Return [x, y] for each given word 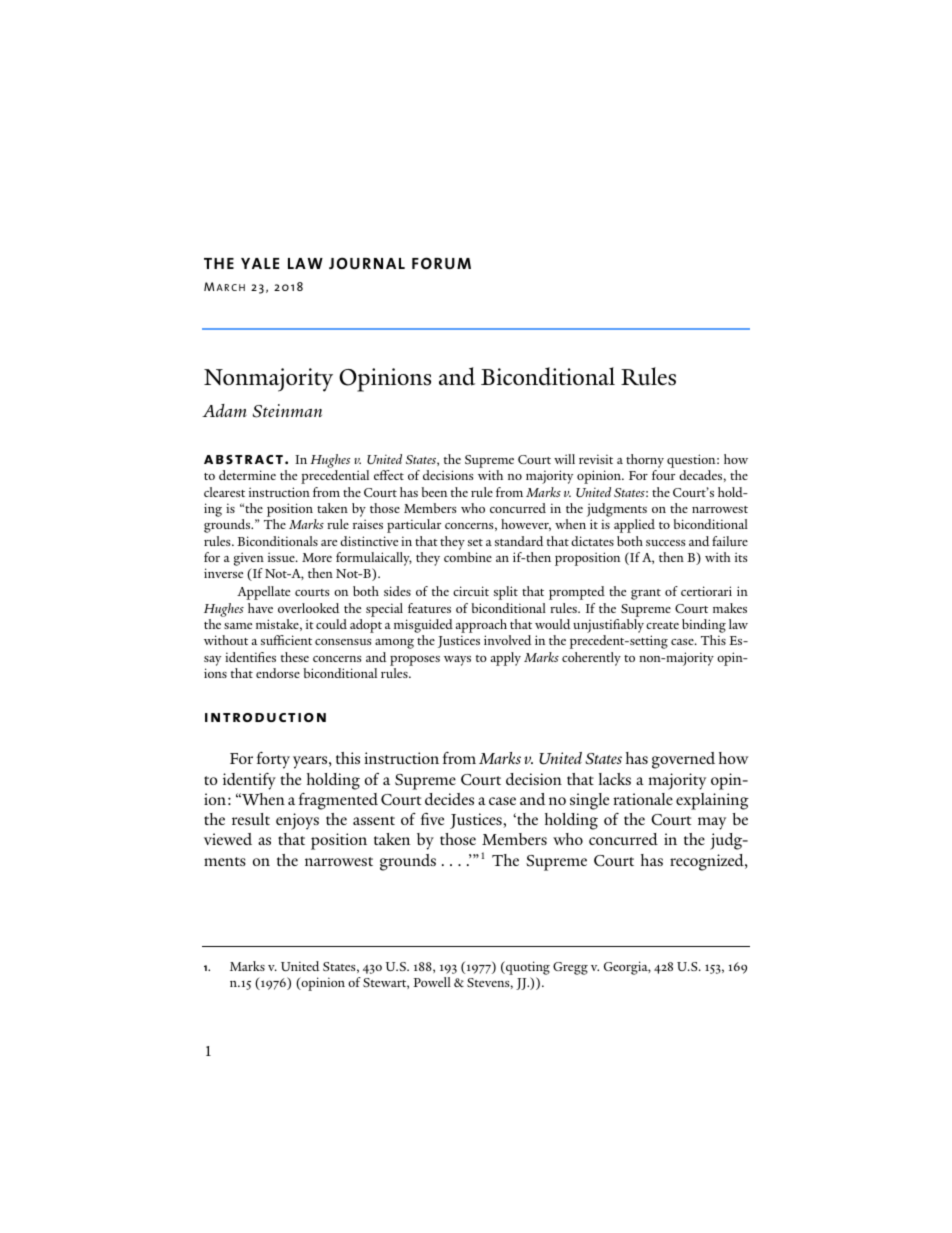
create [662, 625]
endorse [278, 673]
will [564, 459]
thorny [645, 461]
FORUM [441, 263]
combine [468, 557]
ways [457, 661]
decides [449, 799]
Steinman [287, 411]
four [663, 475]
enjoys [297, 821]
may [712, 823]
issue [282, 557]
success [665, 543]
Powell [432, 982]
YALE [260, 263]
